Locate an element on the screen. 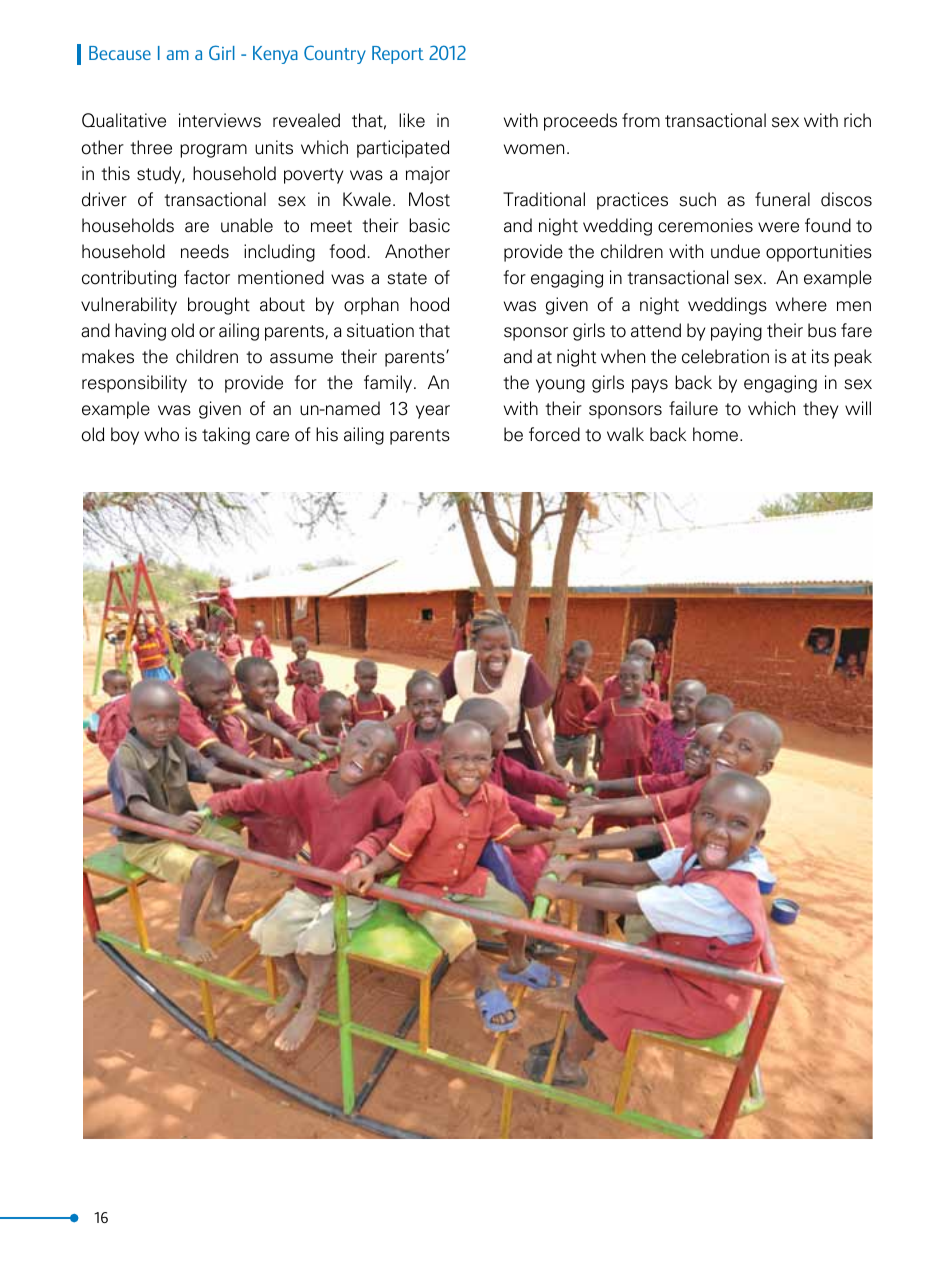 This screenshot has height=1271, width=952. situation is located at coordinates (380, 330).
